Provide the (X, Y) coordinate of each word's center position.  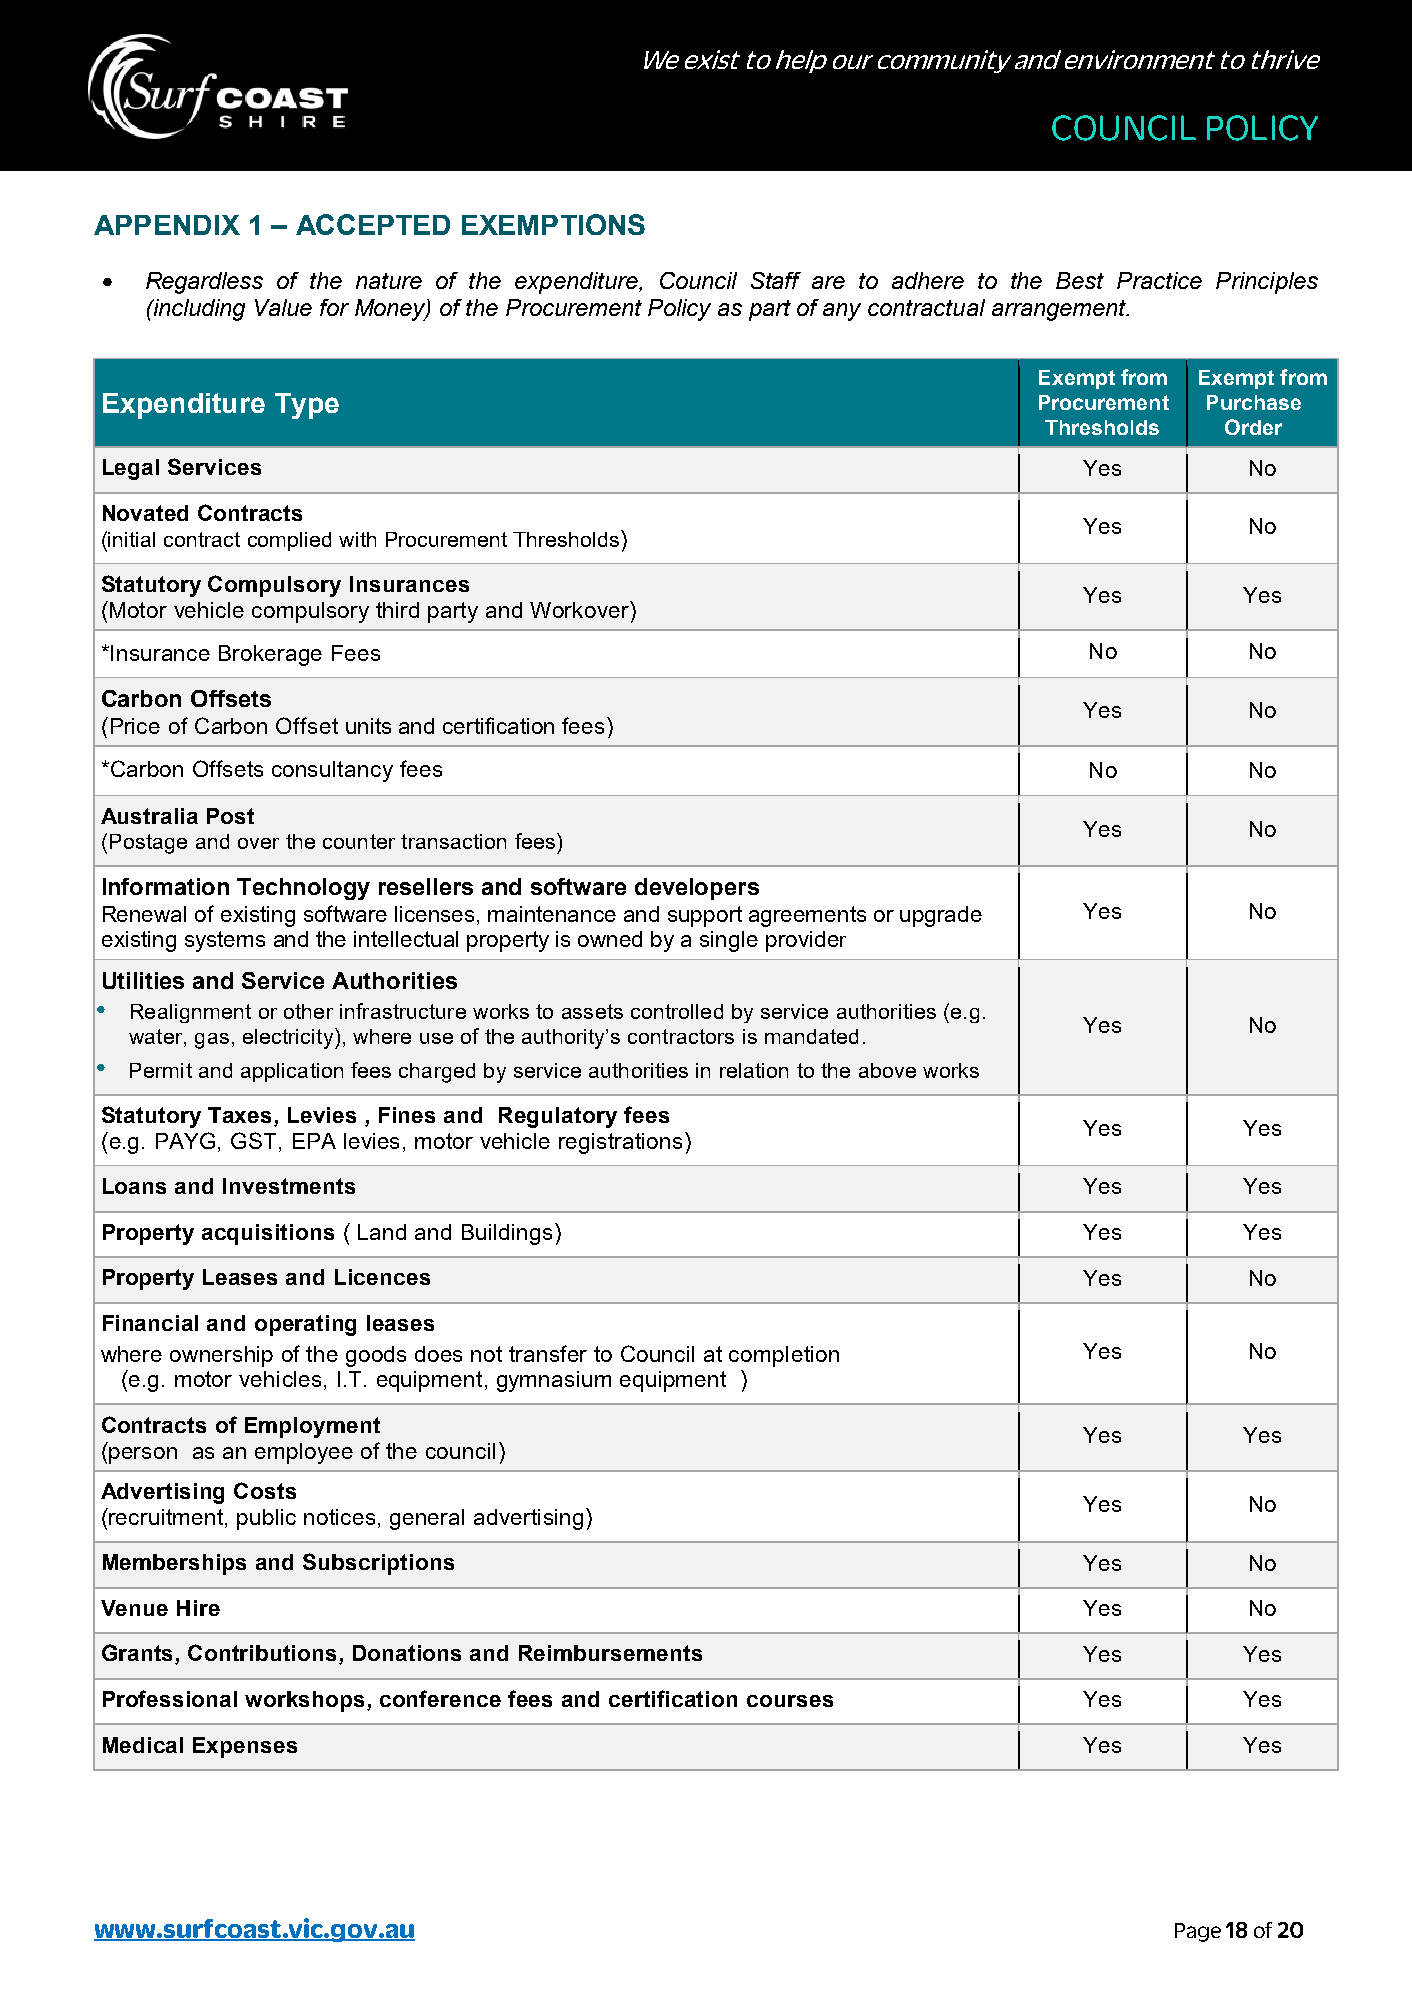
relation (754, 1070)
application (292, 1072)
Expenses (245, 1747)
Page (1198, 1932)
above (887, 1070)
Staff (776, 280)
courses (790, 1701)
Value (283, 307)
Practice (1159, 280)
